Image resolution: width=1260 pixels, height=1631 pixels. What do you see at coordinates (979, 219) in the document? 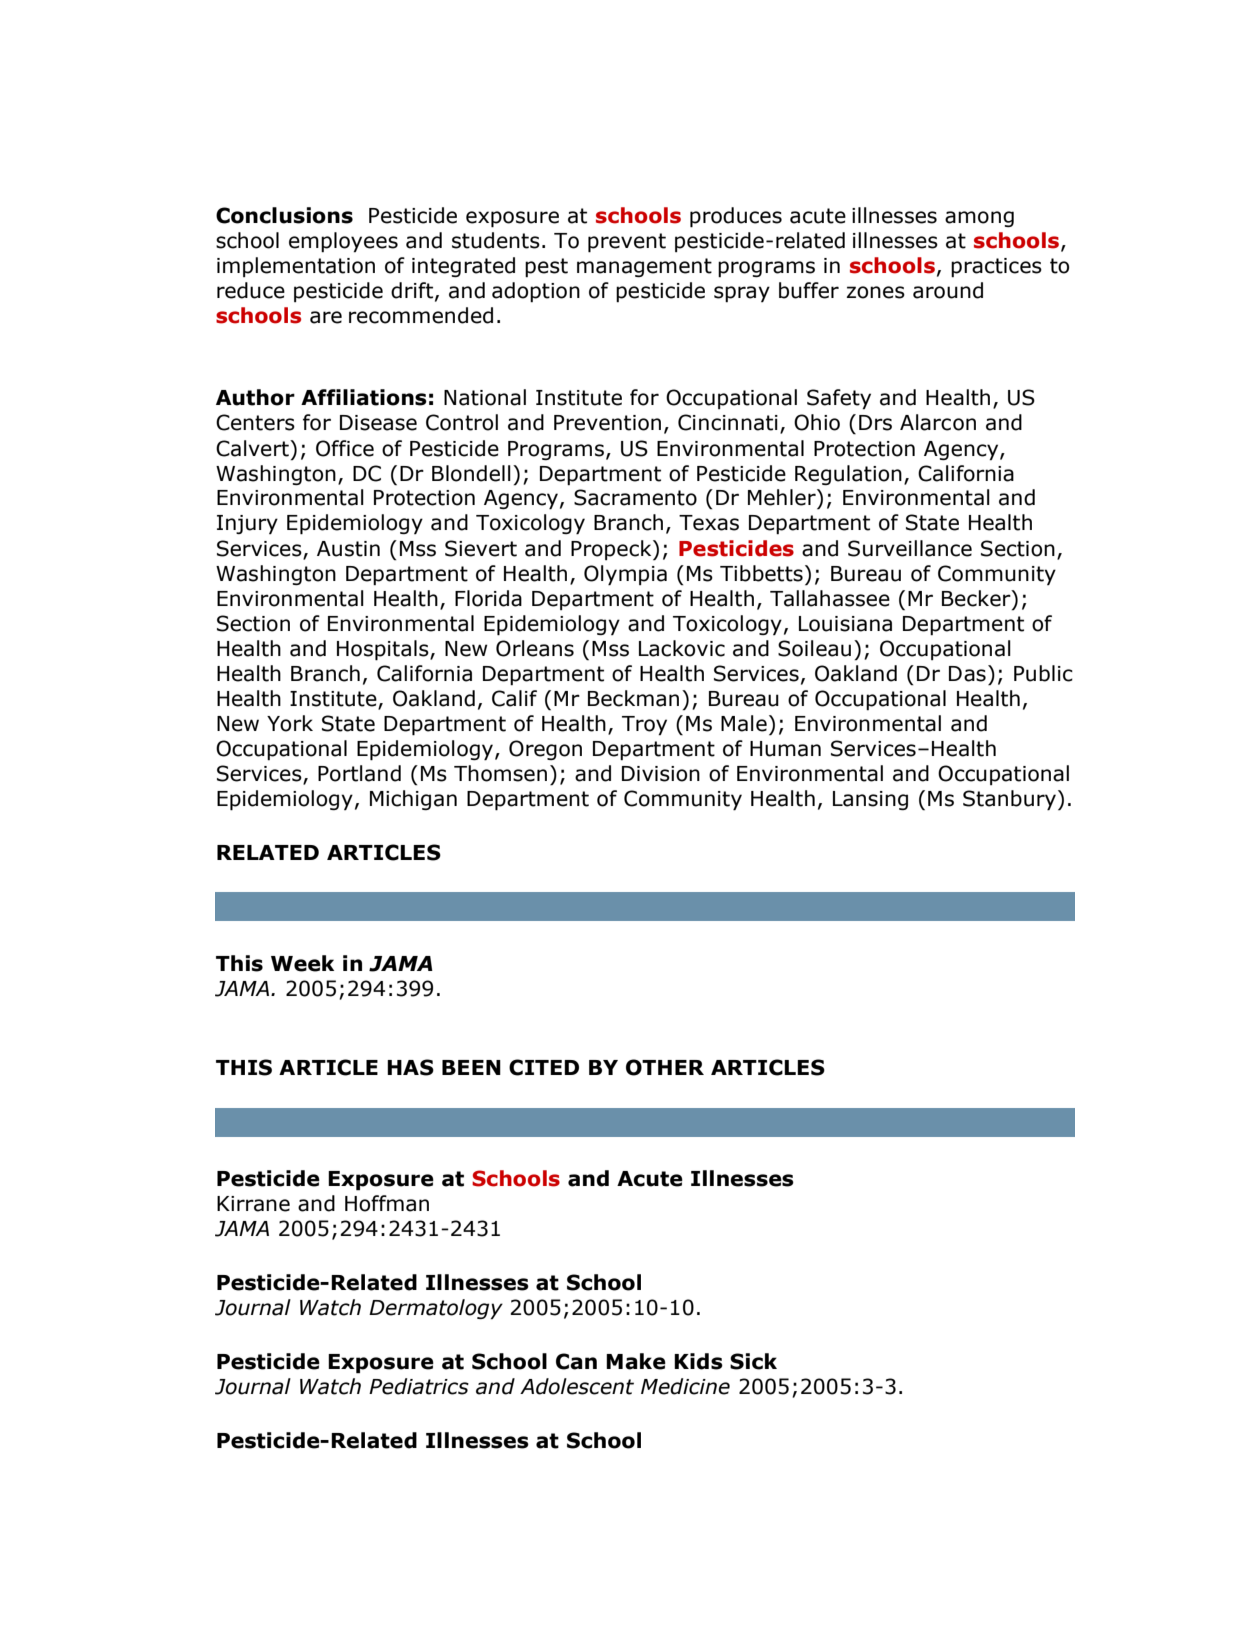
I see `among` at bounding box center [979, 219].
